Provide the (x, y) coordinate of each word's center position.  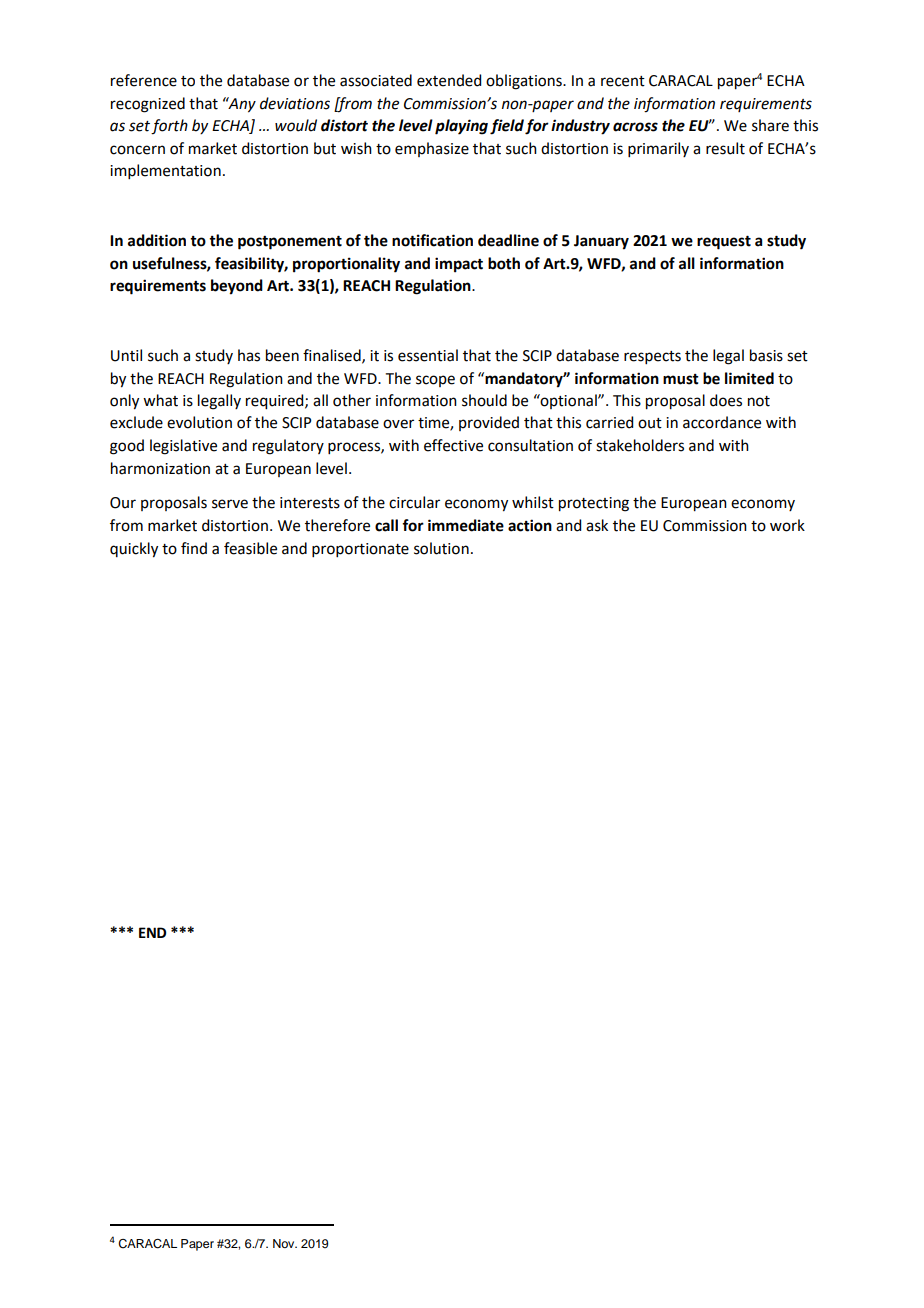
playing (461, 127)
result (725, 148)
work (787, 525)
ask (597, 525)
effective (453, 445)
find (194, 548)
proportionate (360, 550)
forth (169, 127)
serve (230, 504)
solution (441, 548)
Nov (285, 1243)
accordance (722, 422)
